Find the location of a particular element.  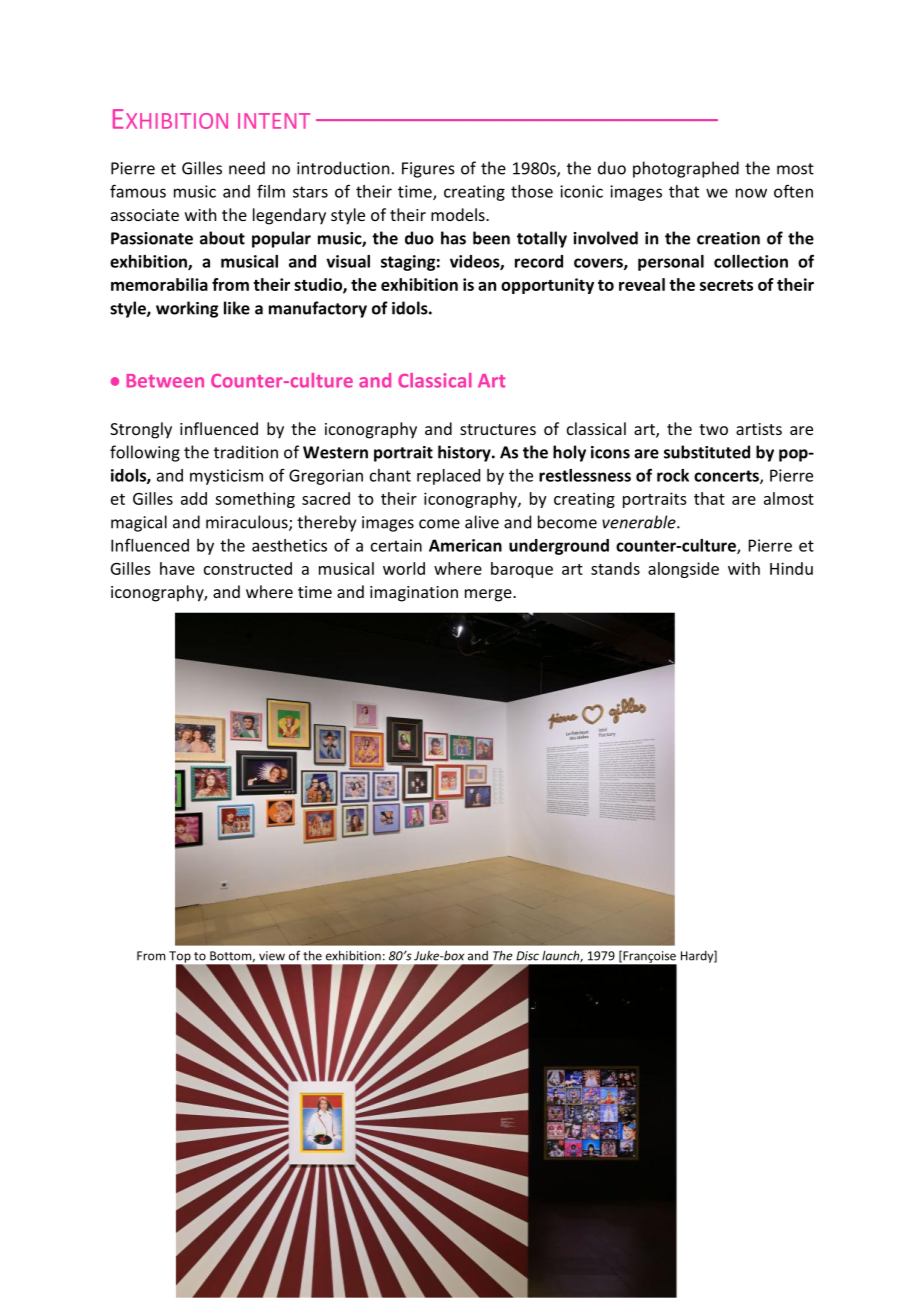

mysticism is located at coordinates (226, 477).
